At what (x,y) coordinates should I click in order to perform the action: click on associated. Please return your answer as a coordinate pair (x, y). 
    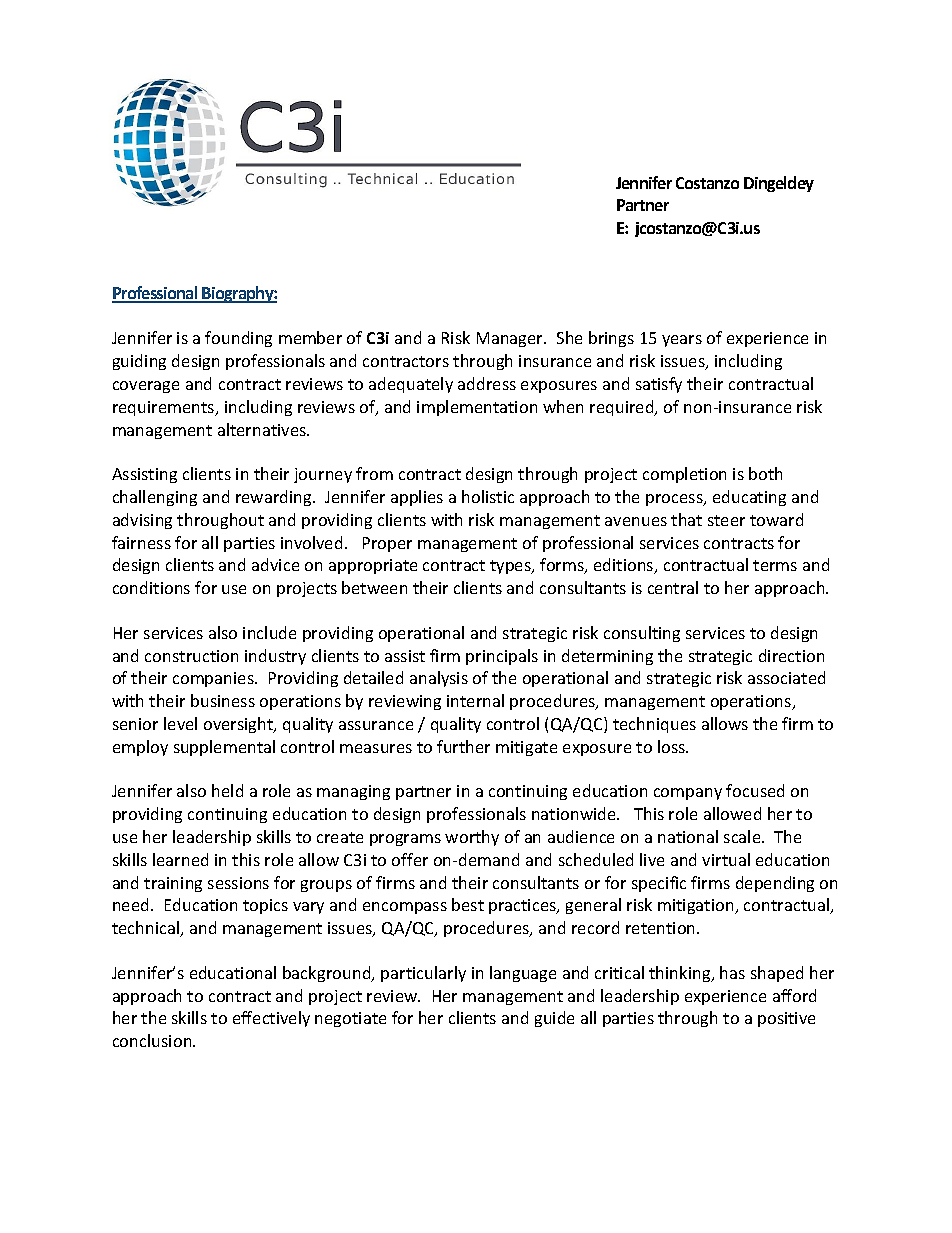
    Looking at the image, I should click on (786, 677).
